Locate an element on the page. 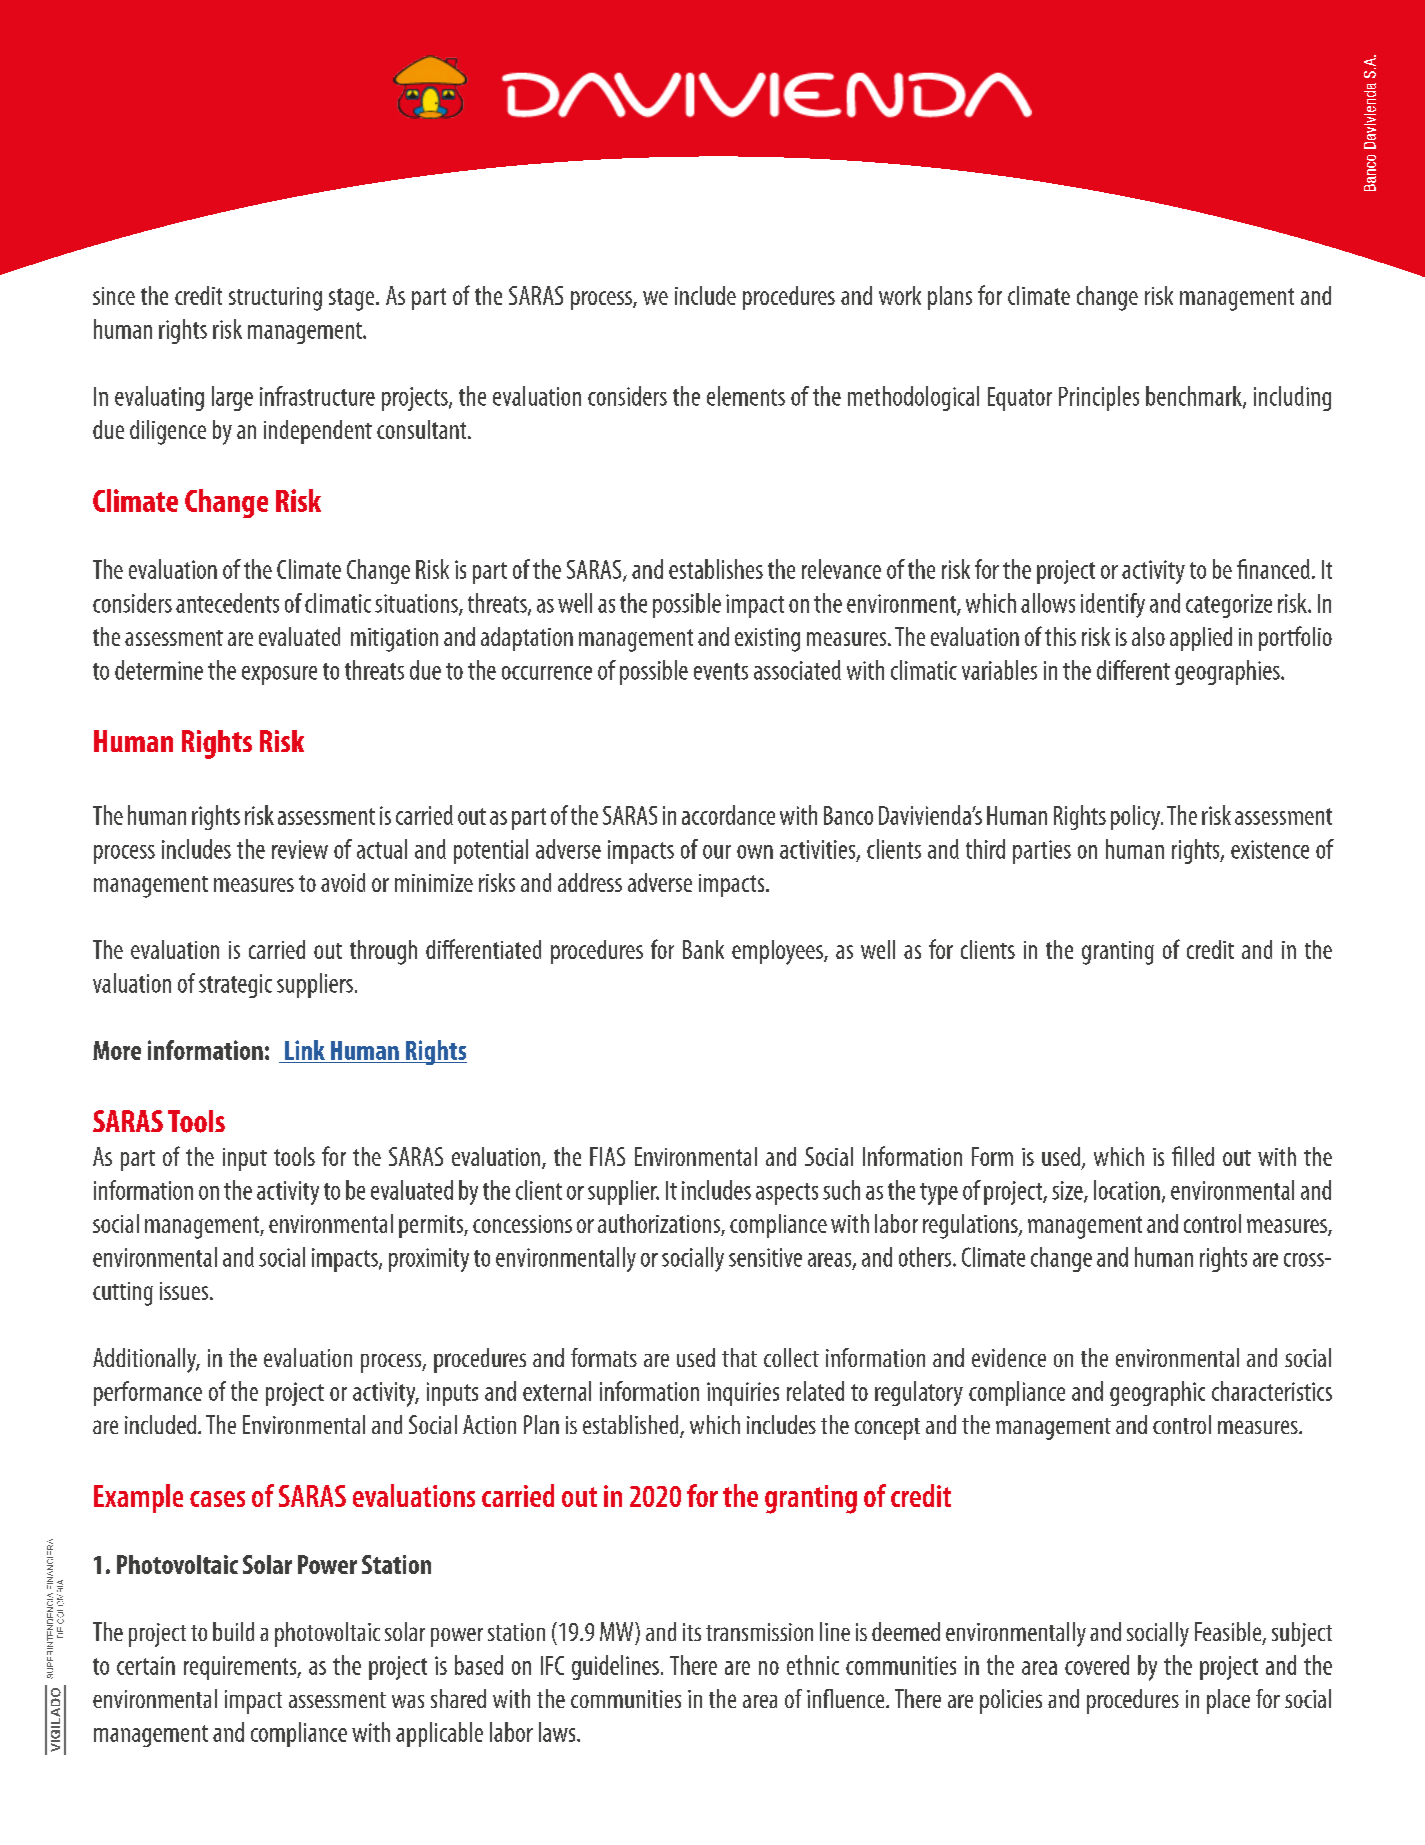  elements is located at coordinates (746, 396).
